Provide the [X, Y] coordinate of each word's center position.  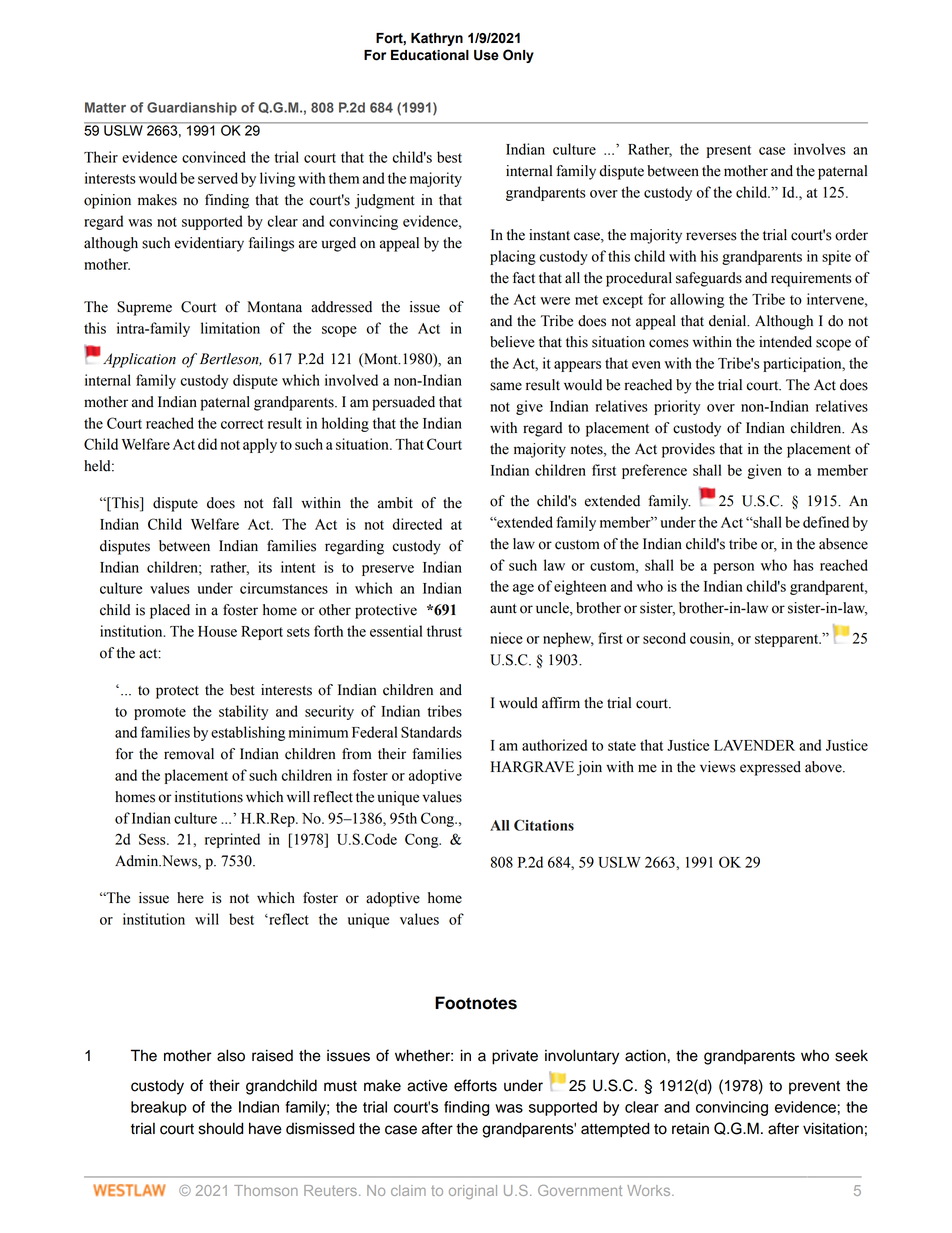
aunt [503, 609]
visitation [833, 1128]
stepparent [788, 640]
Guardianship [192, 109]
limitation [230, 328]
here [190, 898]
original [473, 1192]
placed [170, 611]
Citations [544, 825]
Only [518, 56]
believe [512, 342]
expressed [770, 768]
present [729, 151]
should [221, 1128]
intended [785, 342]
